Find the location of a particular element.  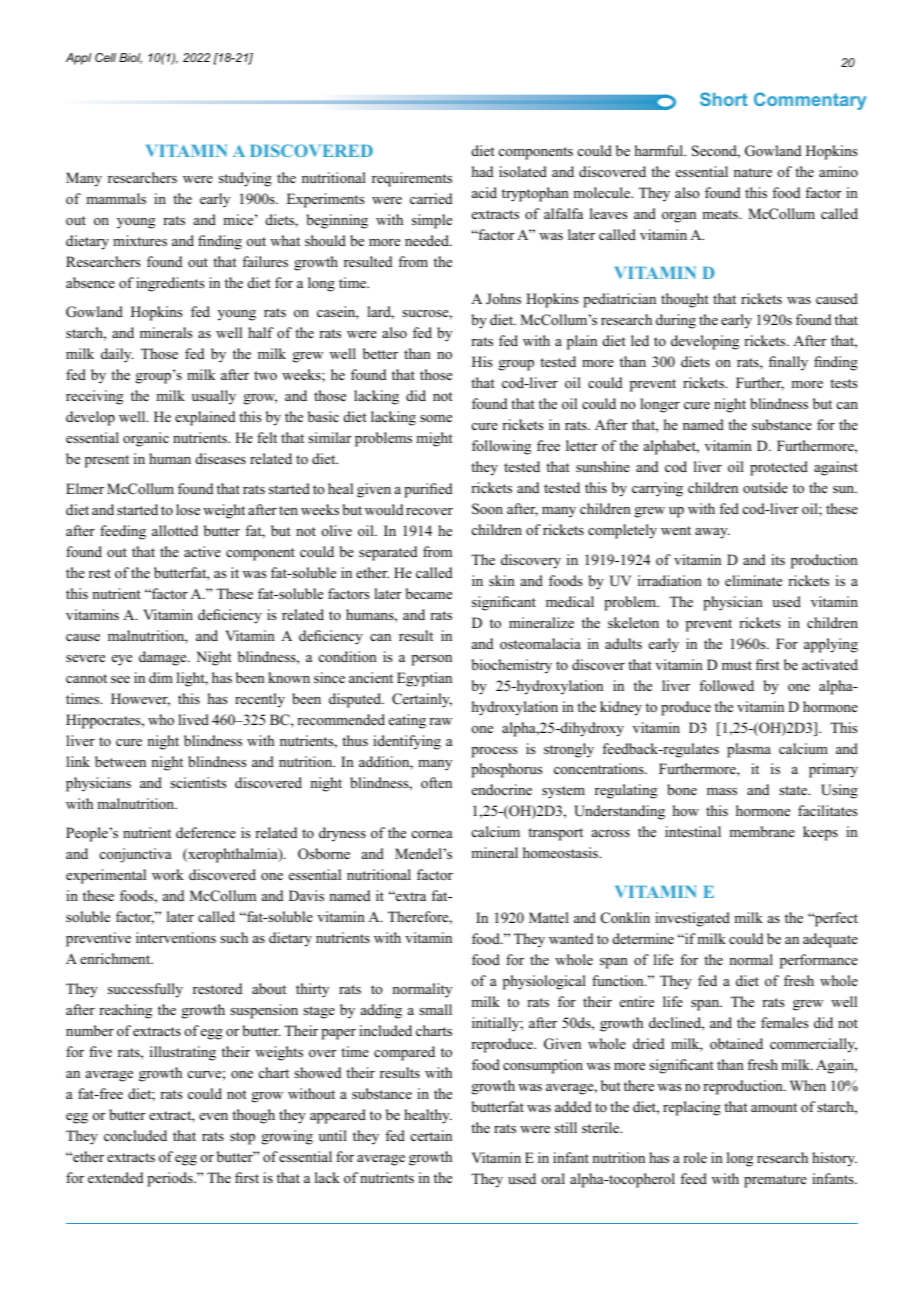

eliminate is located at coordinates (753, 580).
